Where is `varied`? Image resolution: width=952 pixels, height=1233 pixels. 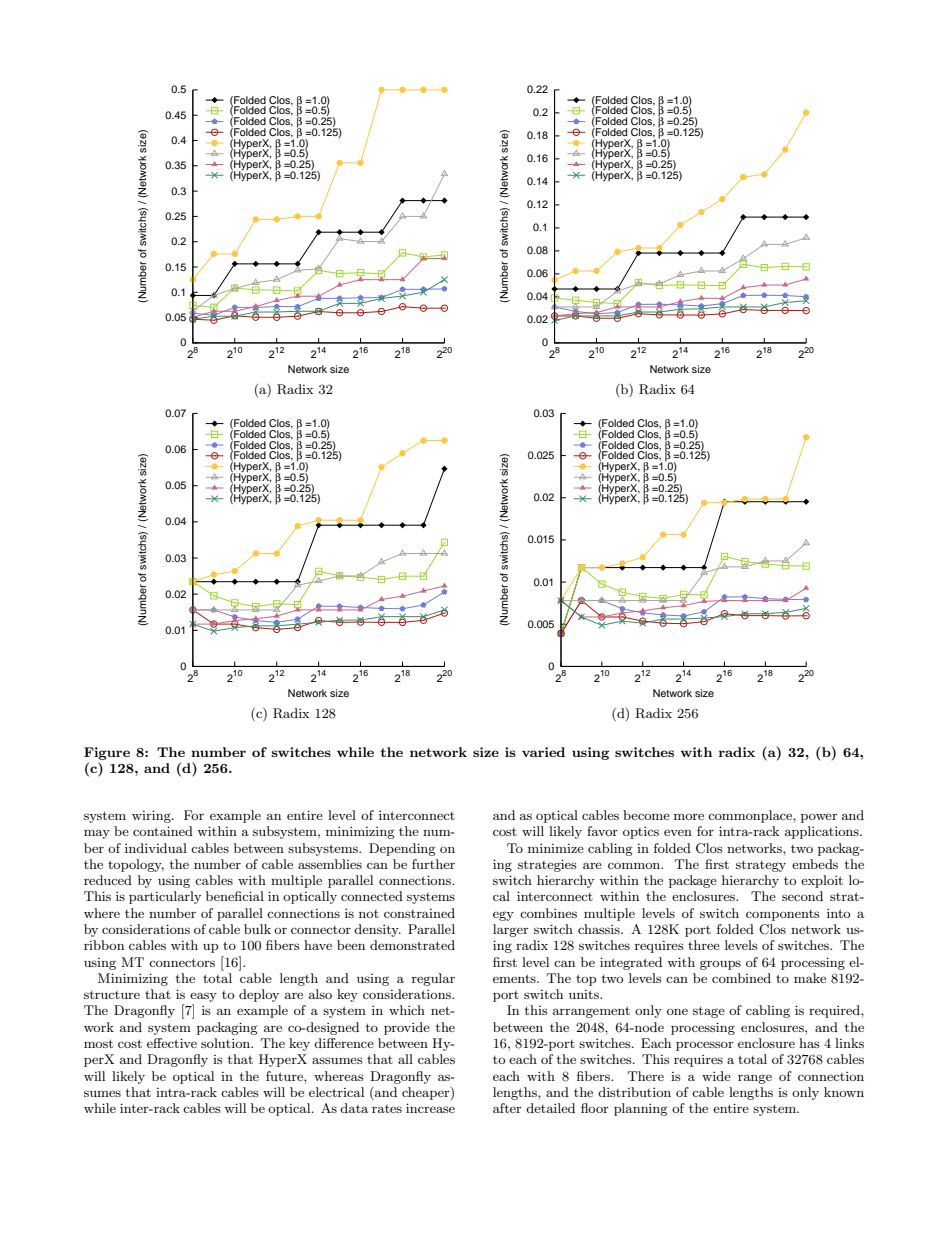 varied is located at coordinates (543, 752).
